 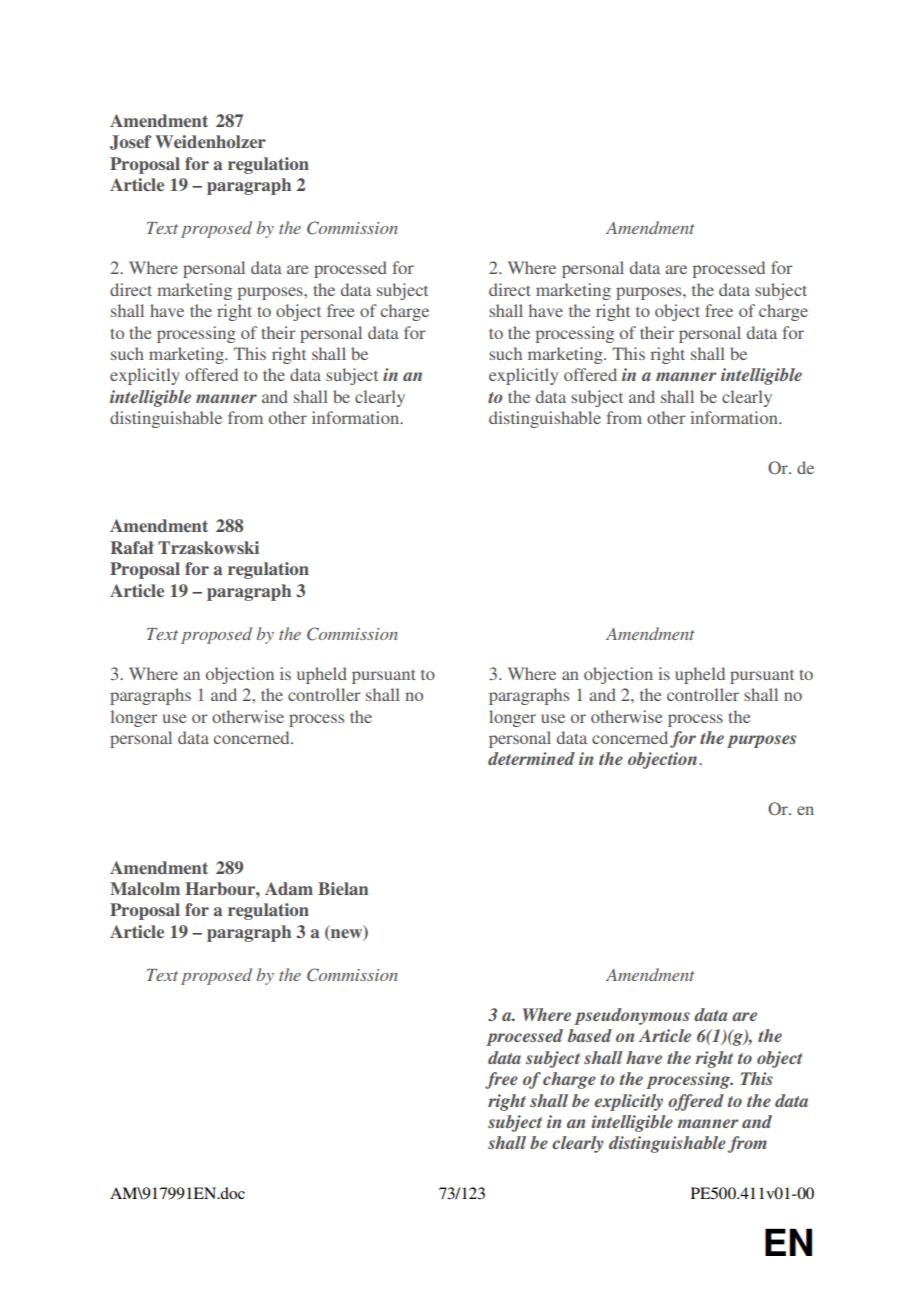 I want to click on determined, so click(x=531, y=758).
